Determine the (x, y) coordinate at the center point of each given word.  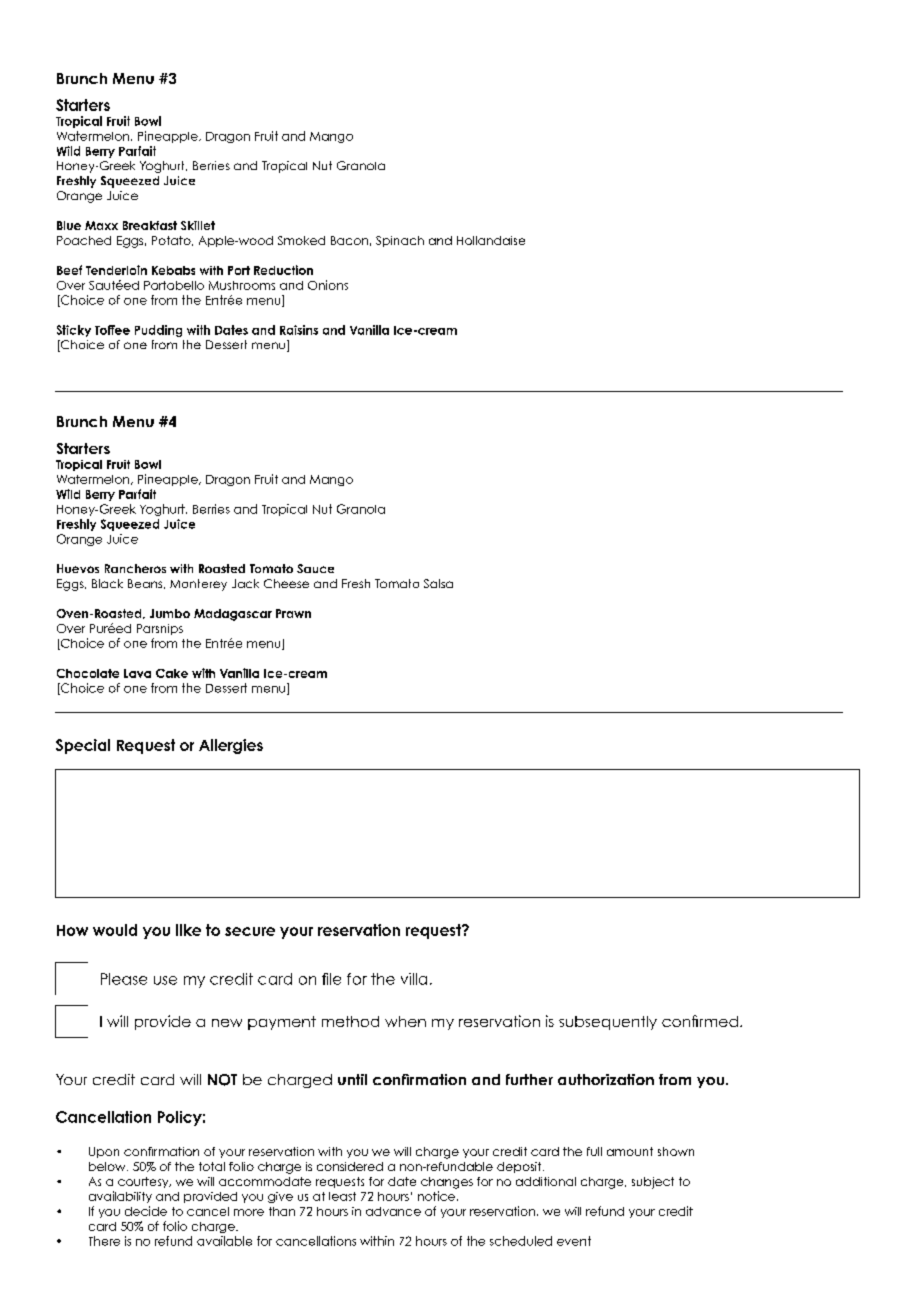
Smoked (301, 240)
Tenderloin (116, 270)
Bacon (349, 240)
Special (83, 746)
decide (146, 1211)
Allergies (231, 746)
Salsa (438, 583)
